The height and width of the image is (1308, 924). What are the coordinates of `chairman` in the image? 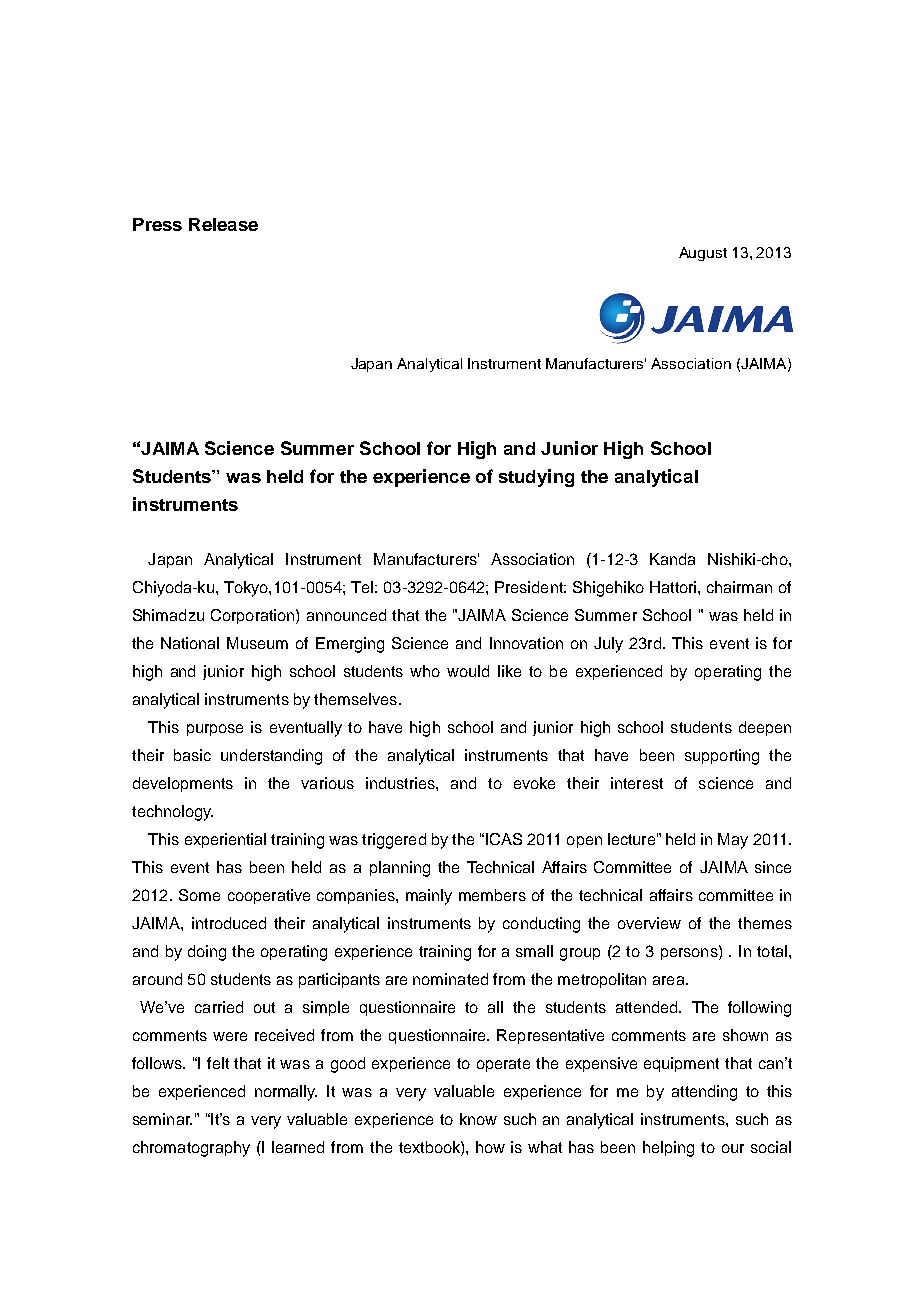 It's located at (739, 587).
